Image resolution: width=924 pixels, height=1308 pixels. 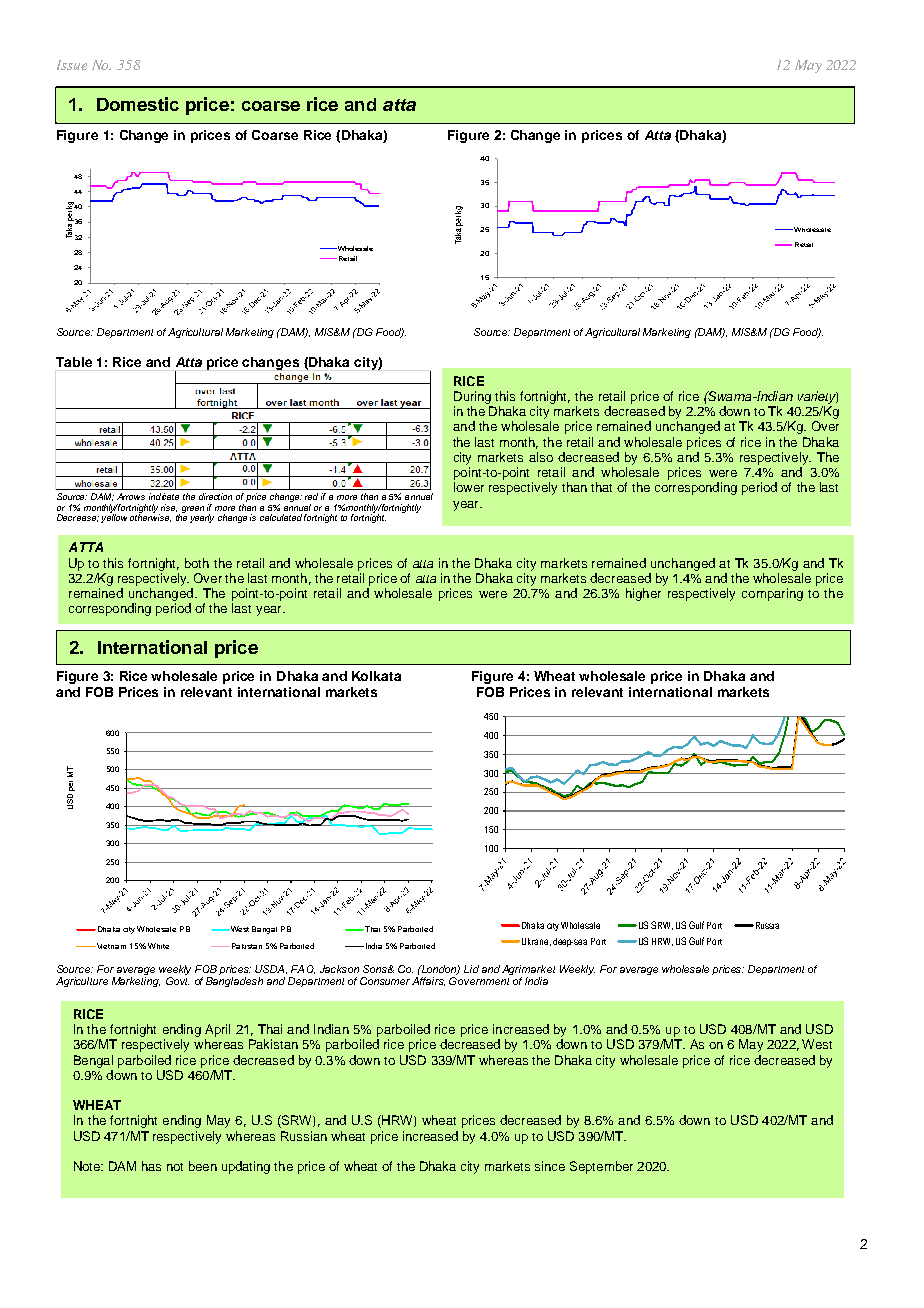 What do you see at coordinates (772, 594) in the screenshot?
I see `comparing` at bounding box center [772, 594].
